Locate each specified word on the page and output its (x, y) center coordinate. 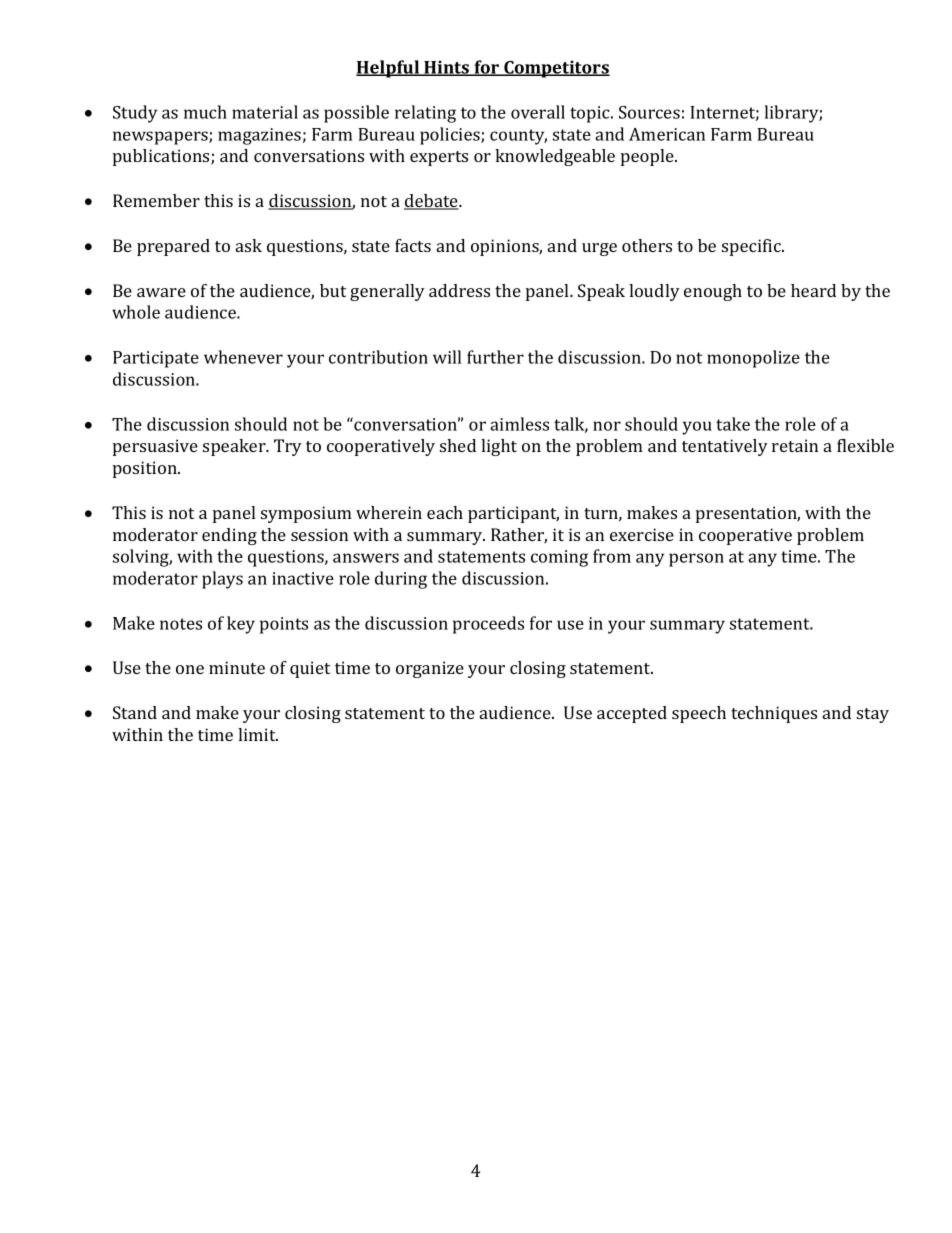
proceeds (488, 625)
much (205, 112)
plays (222, 580)
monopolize (753, 359)
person (696, 560)
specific (752, 247)
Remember (156, 200)
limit (258, 734)
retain (795, 445)
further (495, 357)
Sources (649, 112)
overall (538, 112)
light (499, 447)
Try (288, 447)
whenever (243, 357)
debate (432, 202)
